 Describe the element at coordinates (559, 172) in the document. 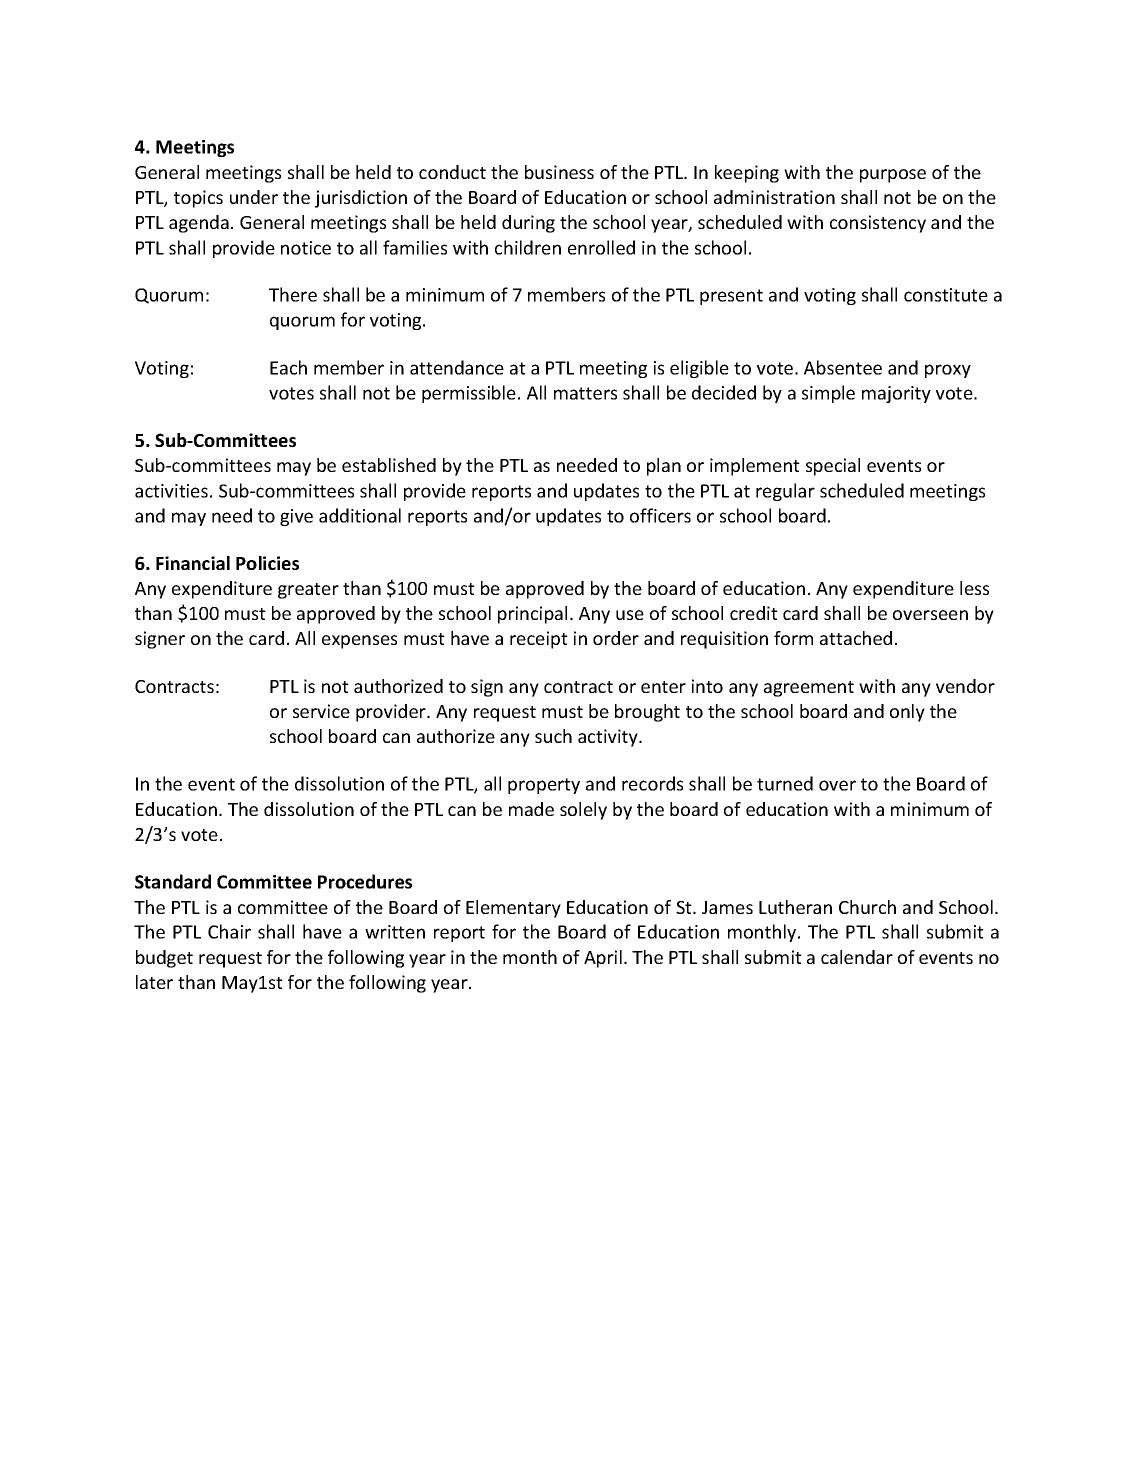

I see `business` at that location.
